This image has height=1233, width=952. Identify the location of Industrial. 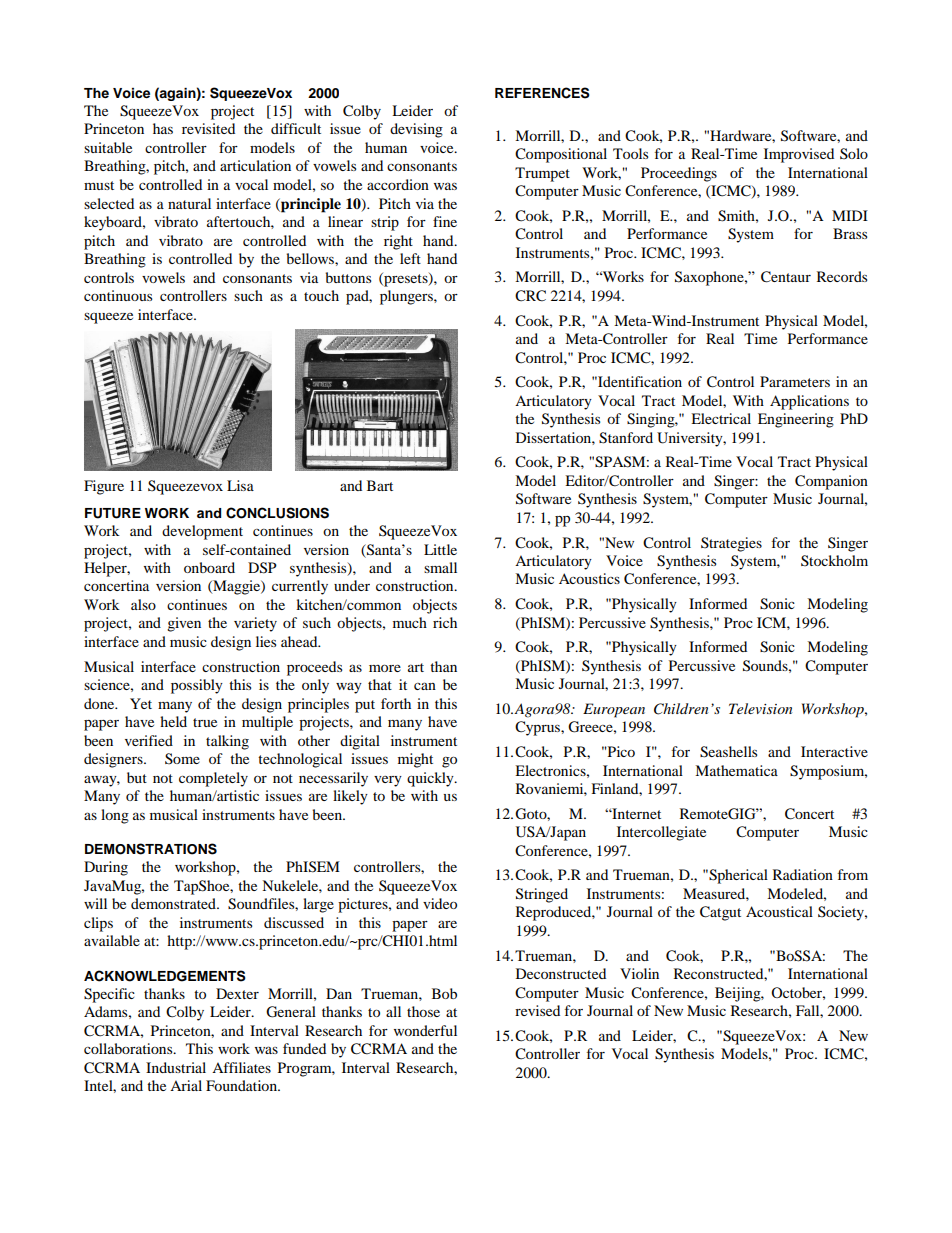
(176, 1067).
